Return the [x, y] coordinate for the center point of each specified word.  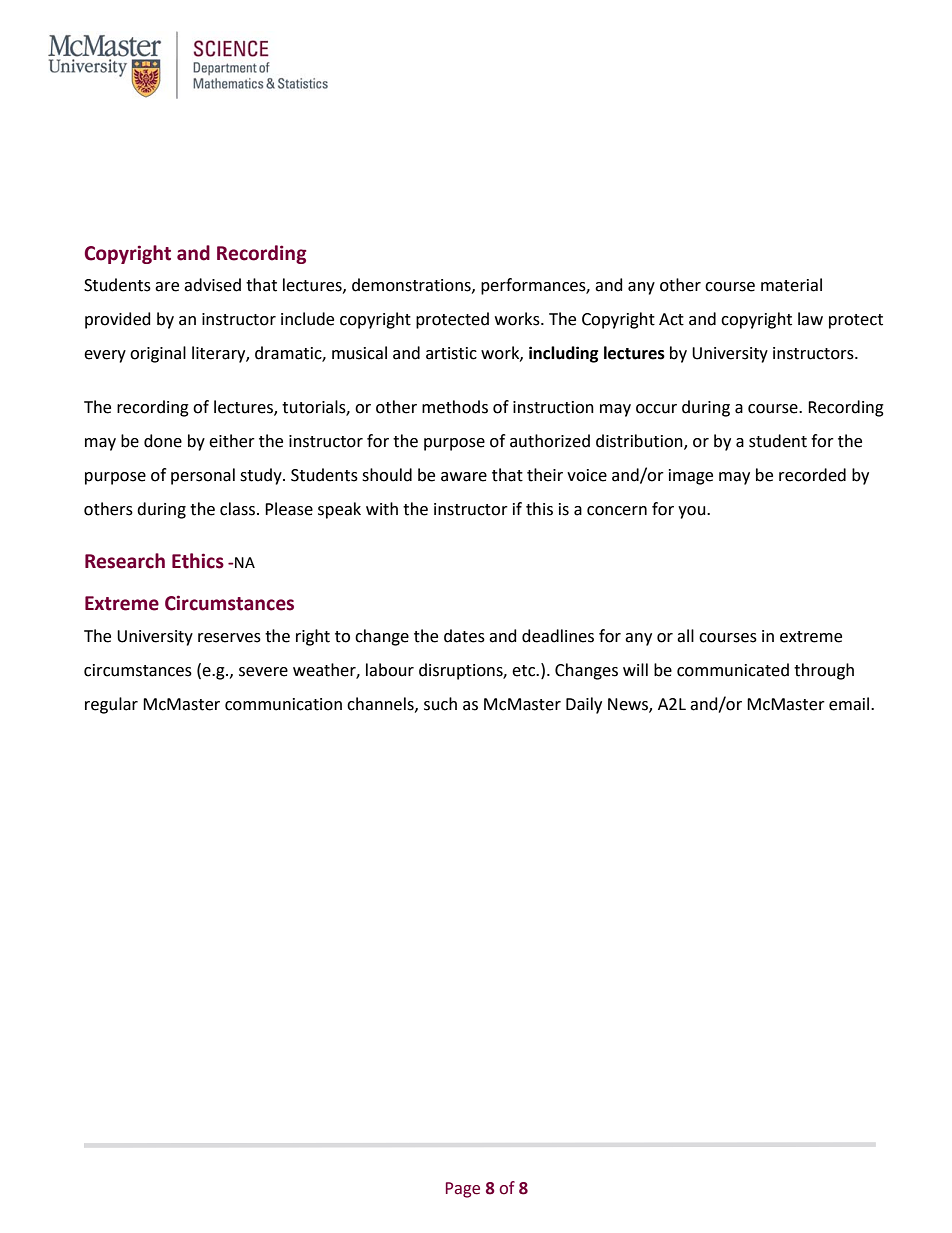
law [810, 319]
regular [111, 705]
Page [463, 1190]
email [850, 704]
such [440, 704]
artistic [451, 353]
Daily [584, 705]
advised [212, 285]
